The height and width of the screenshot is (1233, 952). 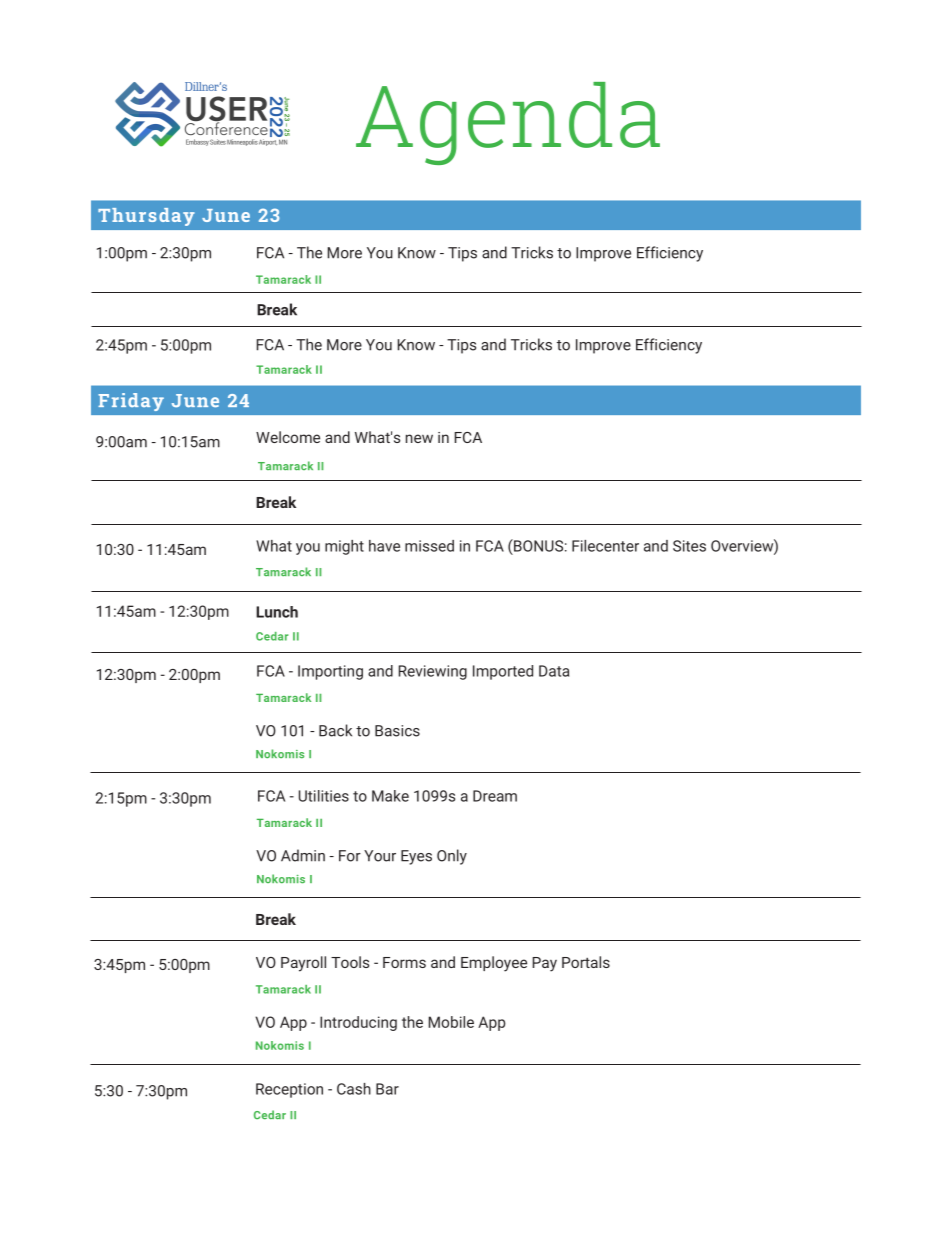 I want to click on Reception, so click(x=289, y=1090).
